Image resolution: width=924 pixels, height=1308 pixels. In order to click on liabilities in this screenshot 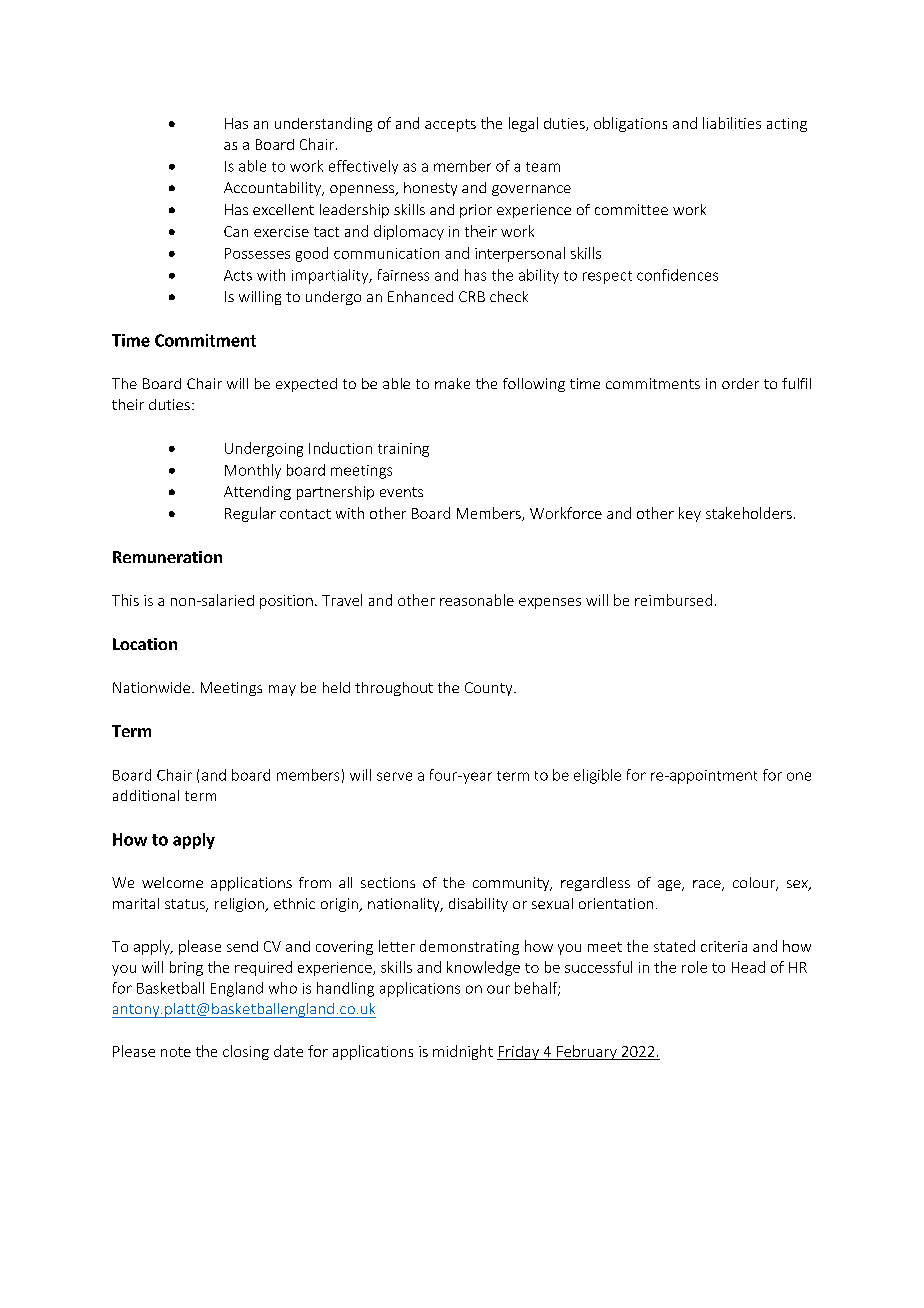, I will do `click(732, 123)`.
